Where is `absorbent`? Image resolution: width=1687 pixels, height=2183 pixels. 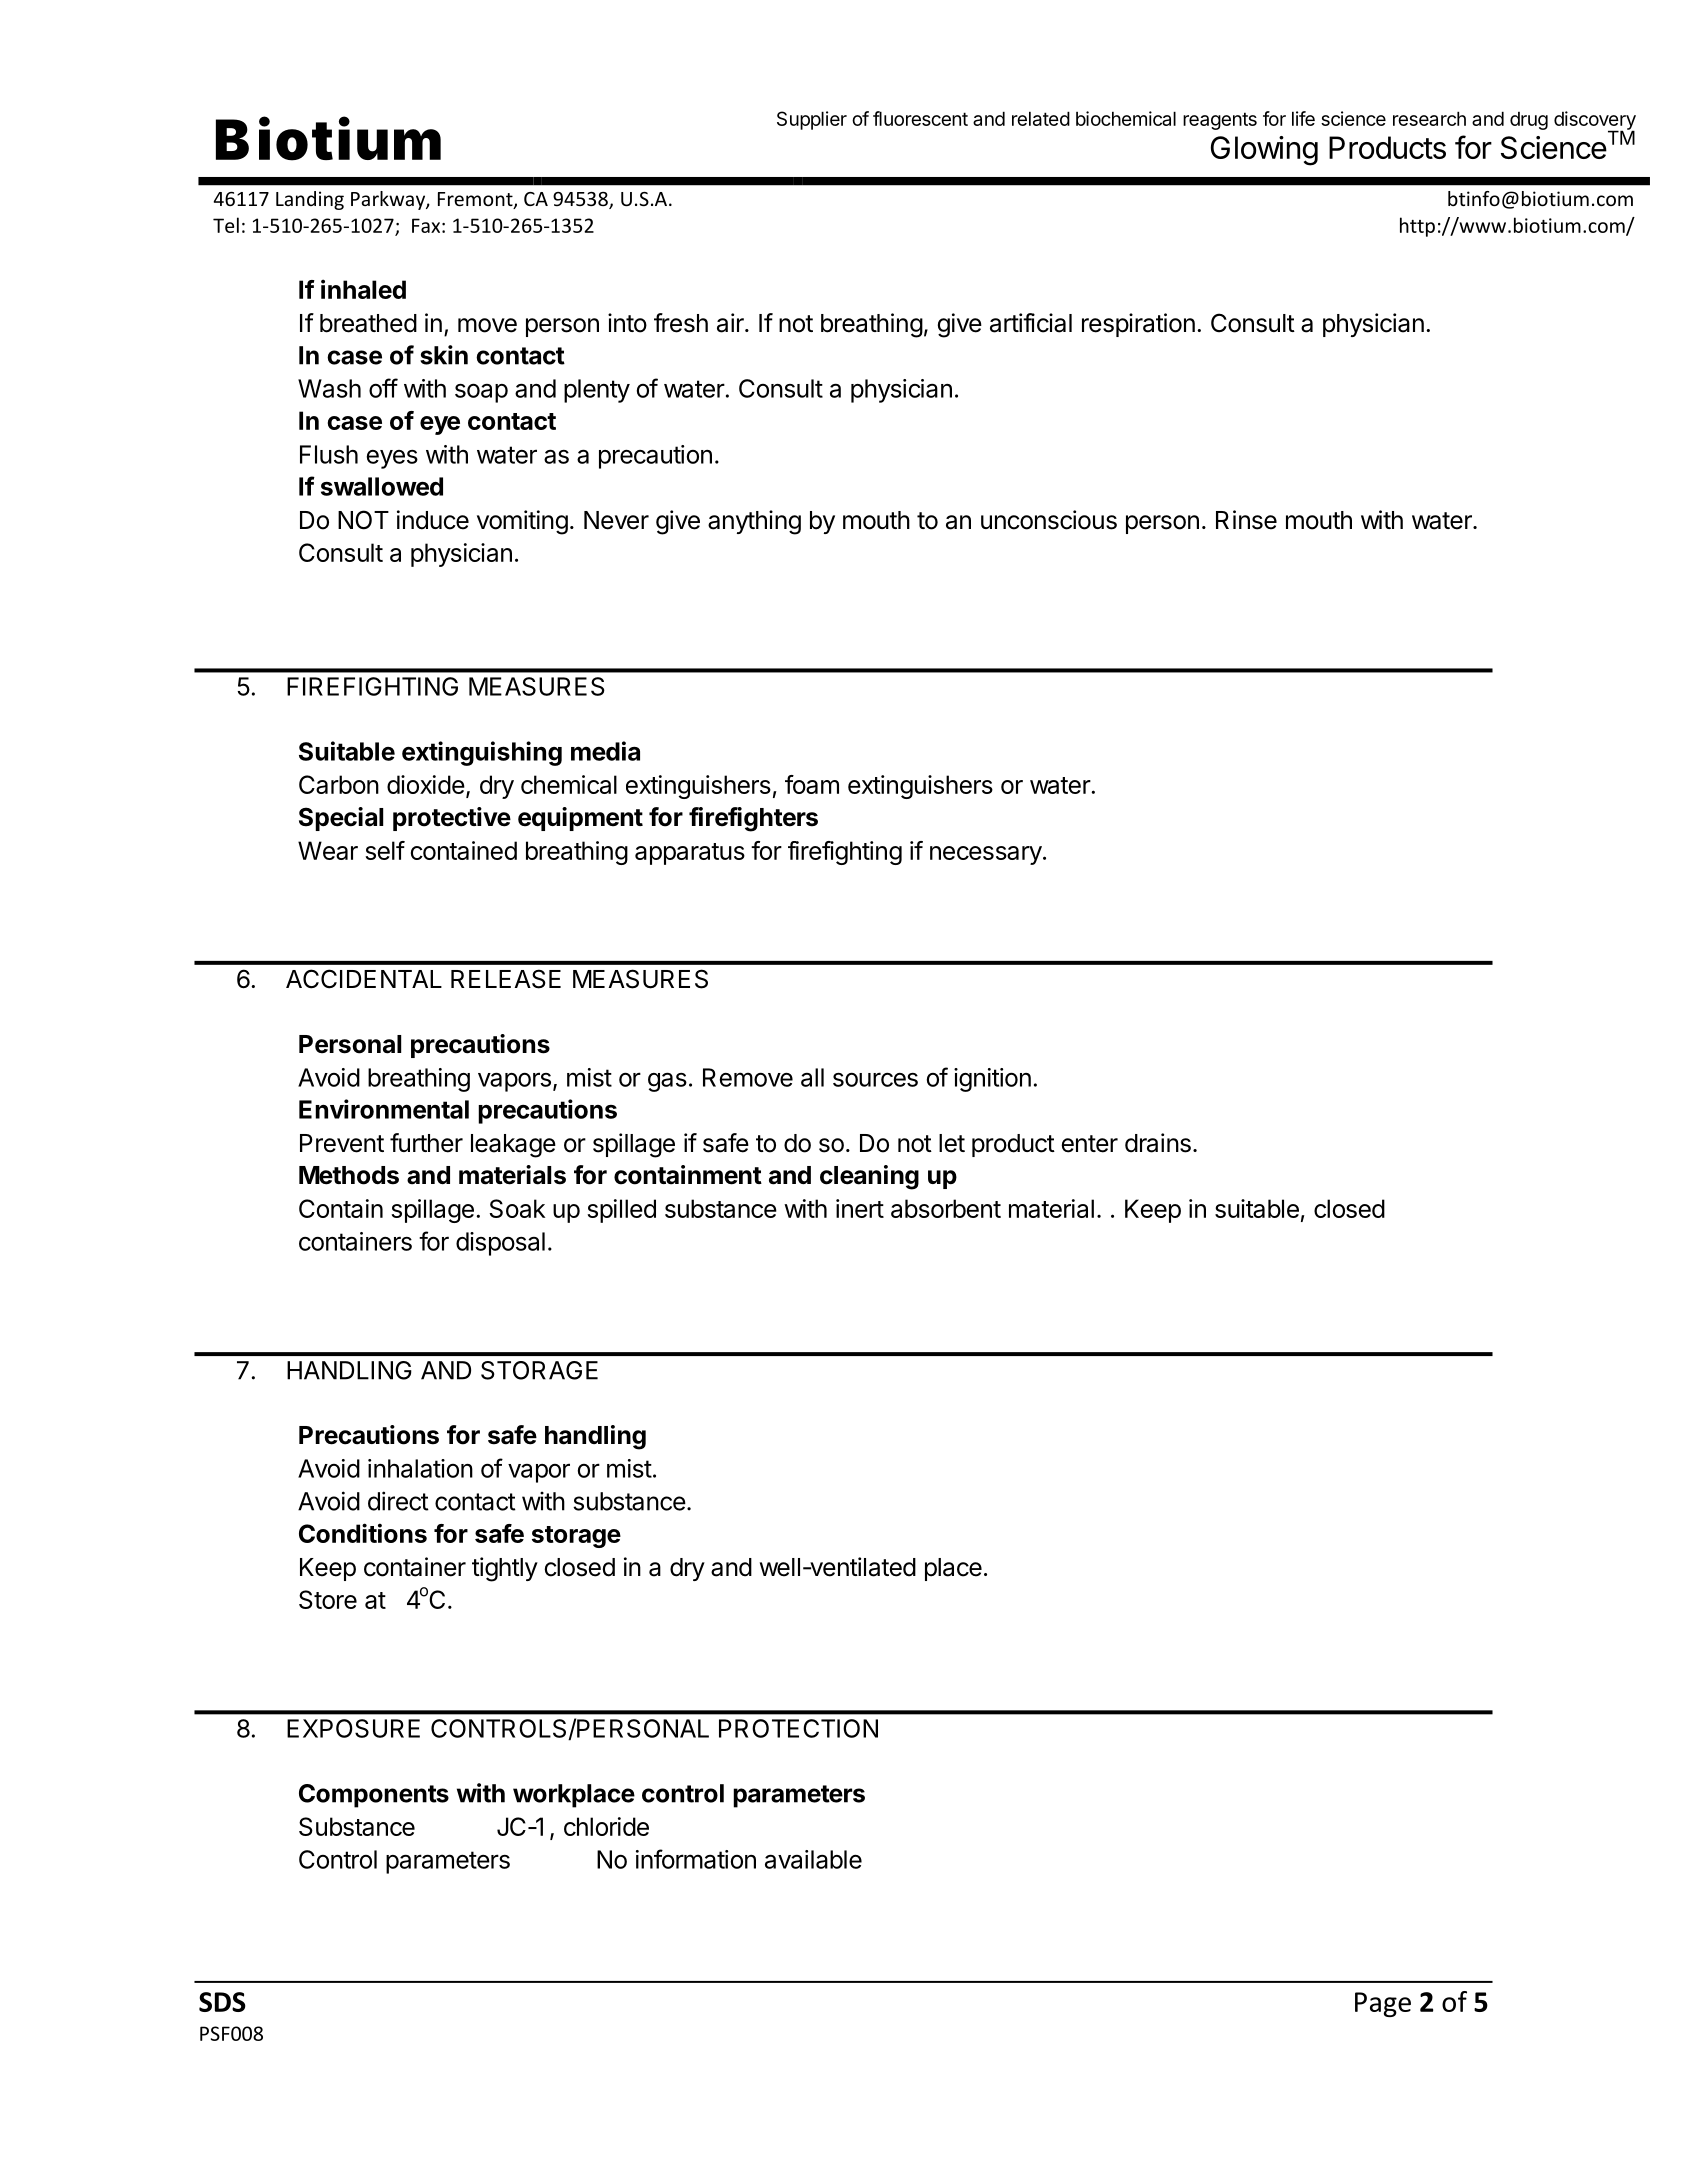
absorbent is located at coordinates (946, 1208).
